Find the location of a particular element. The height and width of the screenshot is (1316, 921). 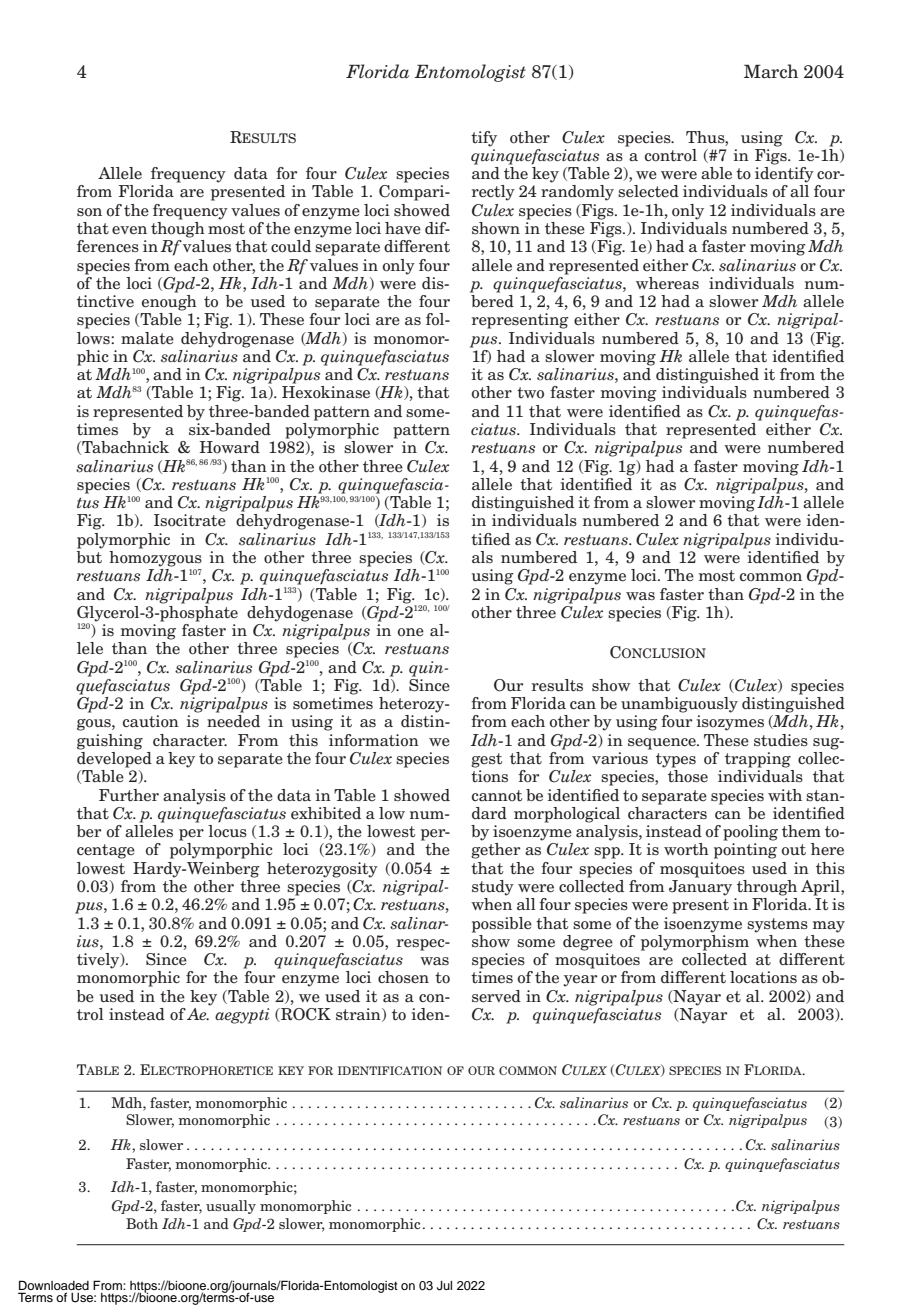

though is located at coordinates (178, 228).
